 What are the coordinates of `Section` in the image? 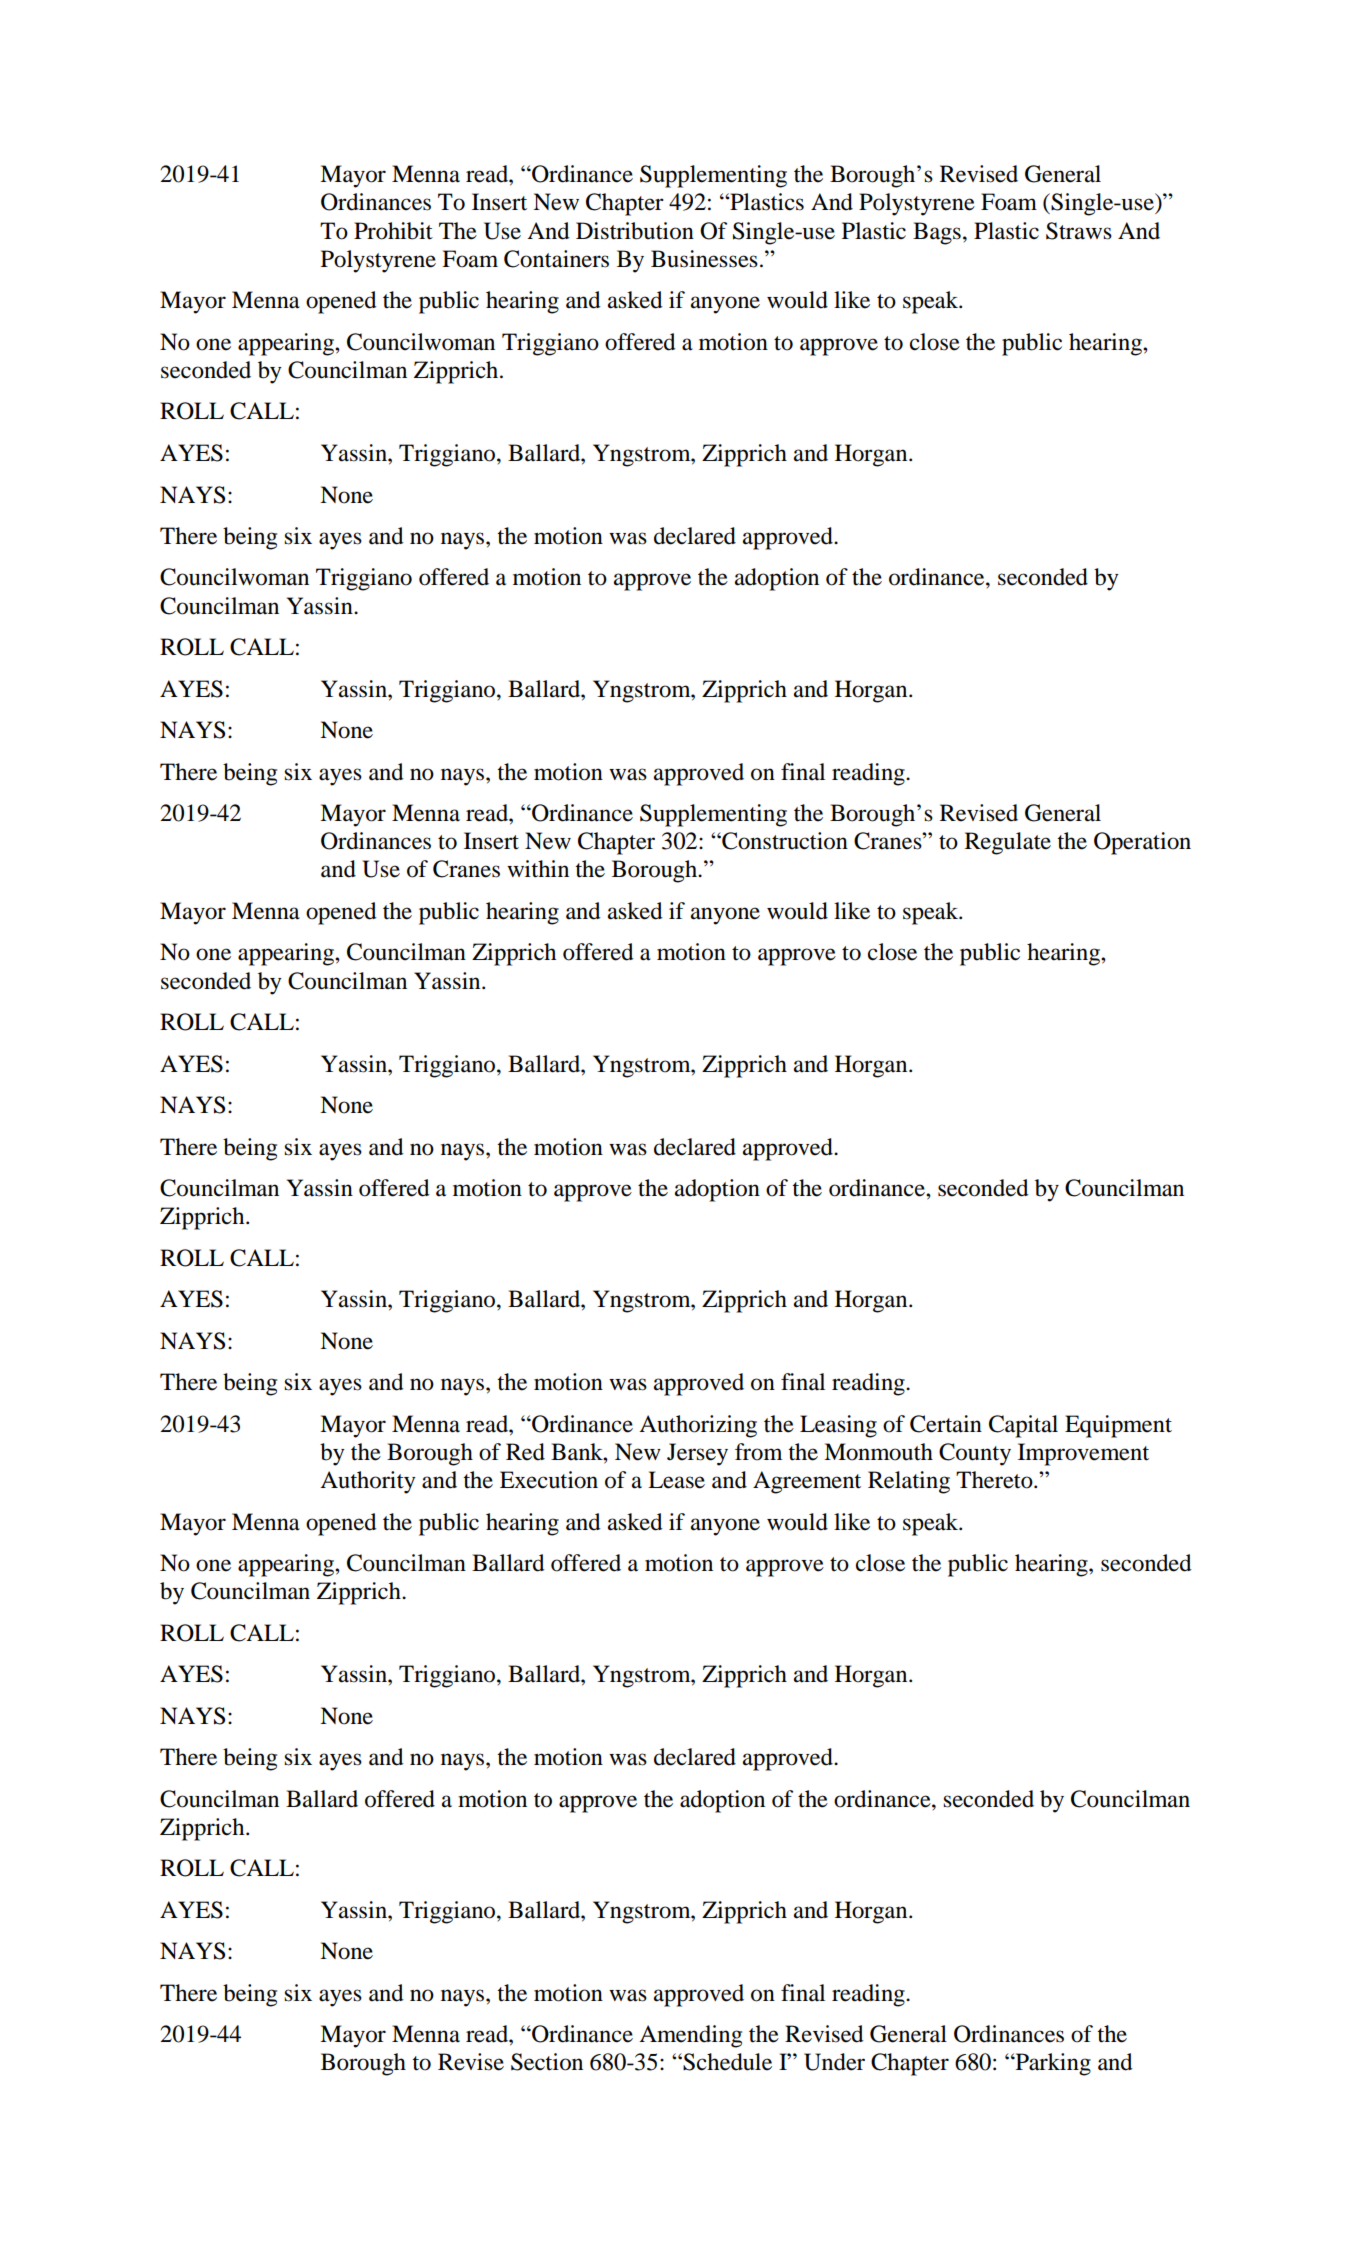 It's located at (547, 2062).
